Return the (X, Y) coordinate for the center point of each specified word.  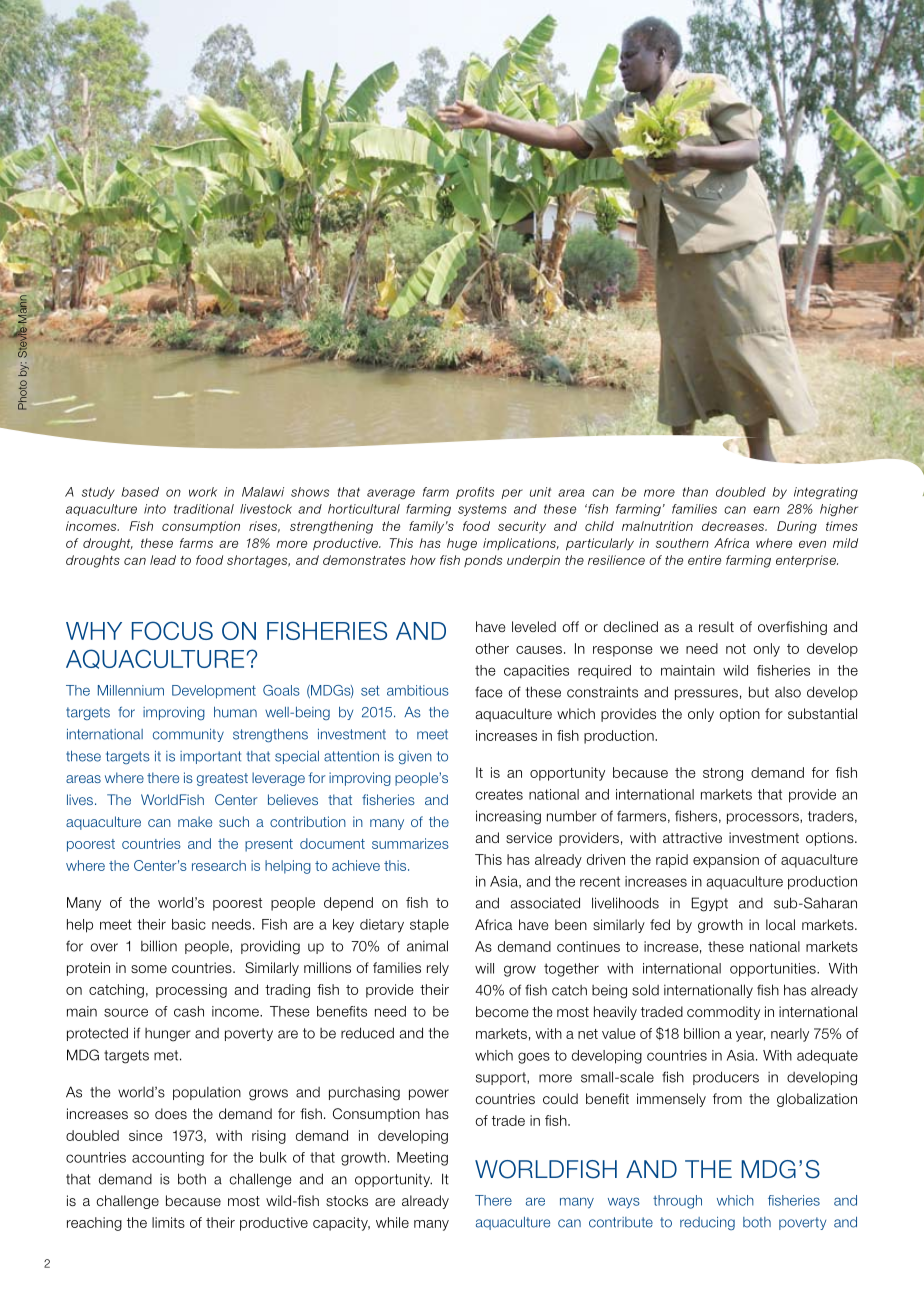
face (488, 692)
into (155, 509)
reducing (707, 1223)
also (788, 692)
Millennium (131, 690)
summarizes (410, 843)
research (219, 865)
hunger (167, 1035)
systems (482, 510)
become (502, 1011)
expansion (726, 861)
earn (766, 510)
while (392, 1222)
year (750, 1036)
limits (168, 1222)
